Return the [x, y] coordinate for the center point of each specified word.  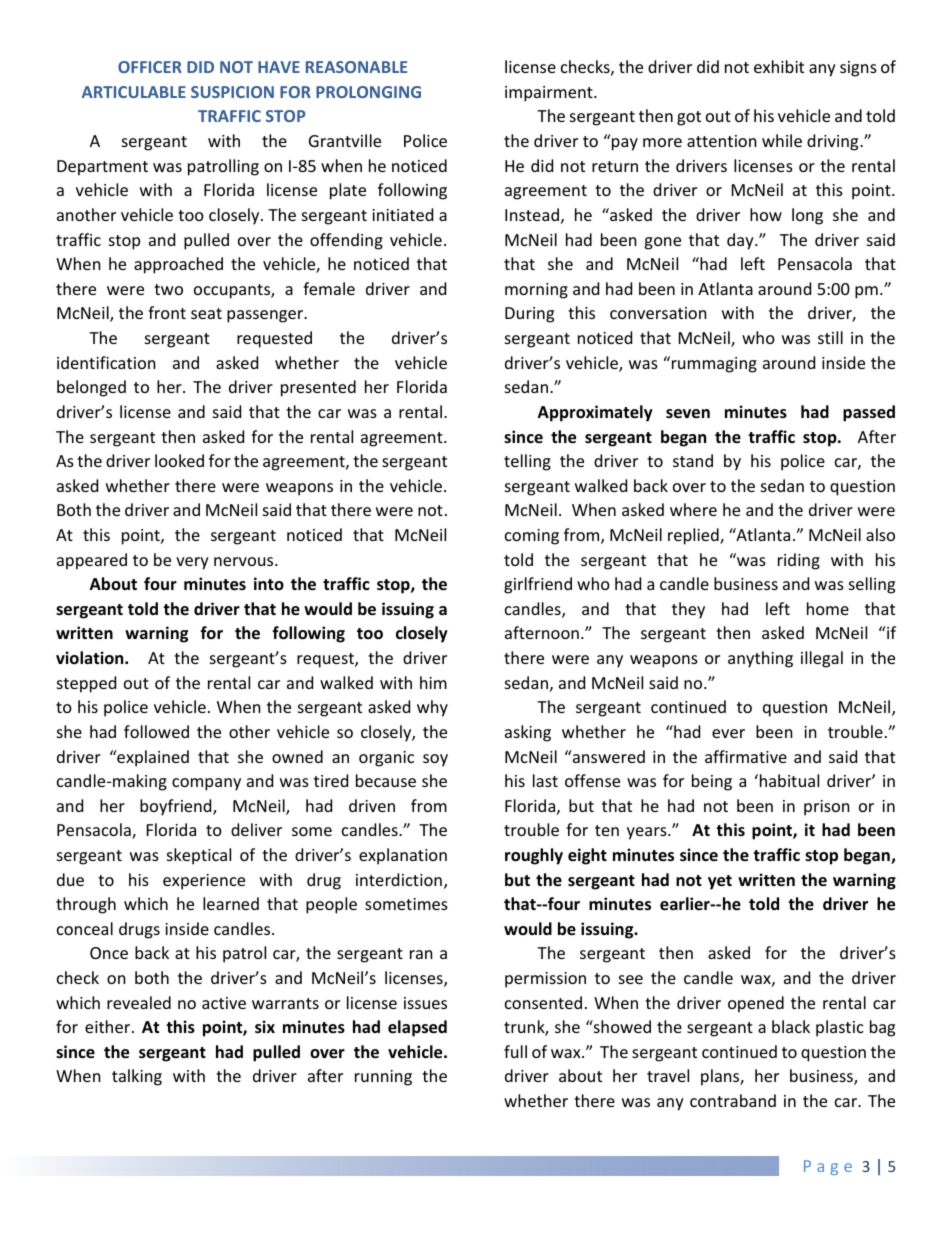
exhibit [779, 66]
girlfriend [538, 585]
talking [137, 1077]
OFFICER [150, 67]
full [515, 1051]
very [192, 563]
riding [799, 561]
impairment [550, 94]
